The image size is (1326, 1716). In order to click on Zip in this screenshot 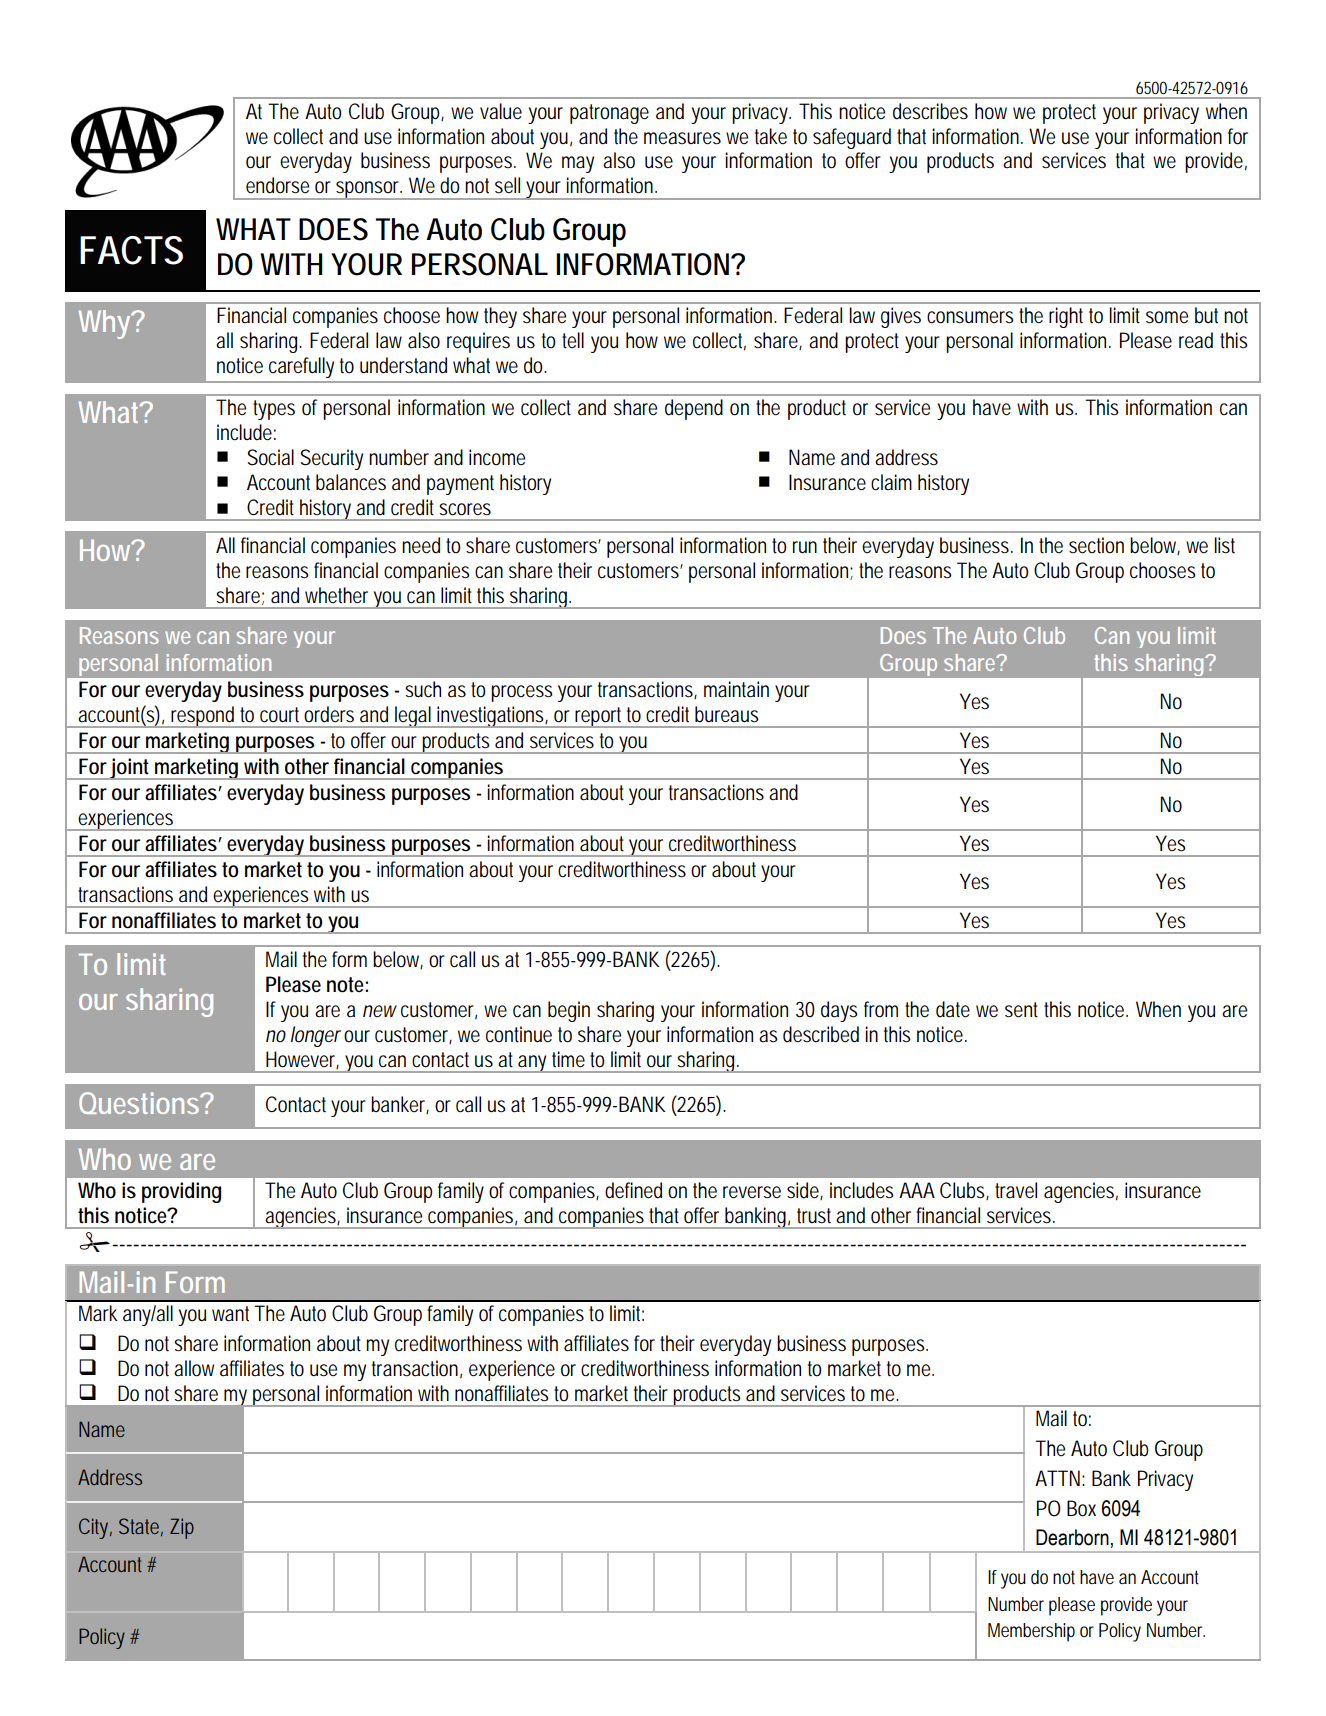, I will do `click(182, 1528)`.
